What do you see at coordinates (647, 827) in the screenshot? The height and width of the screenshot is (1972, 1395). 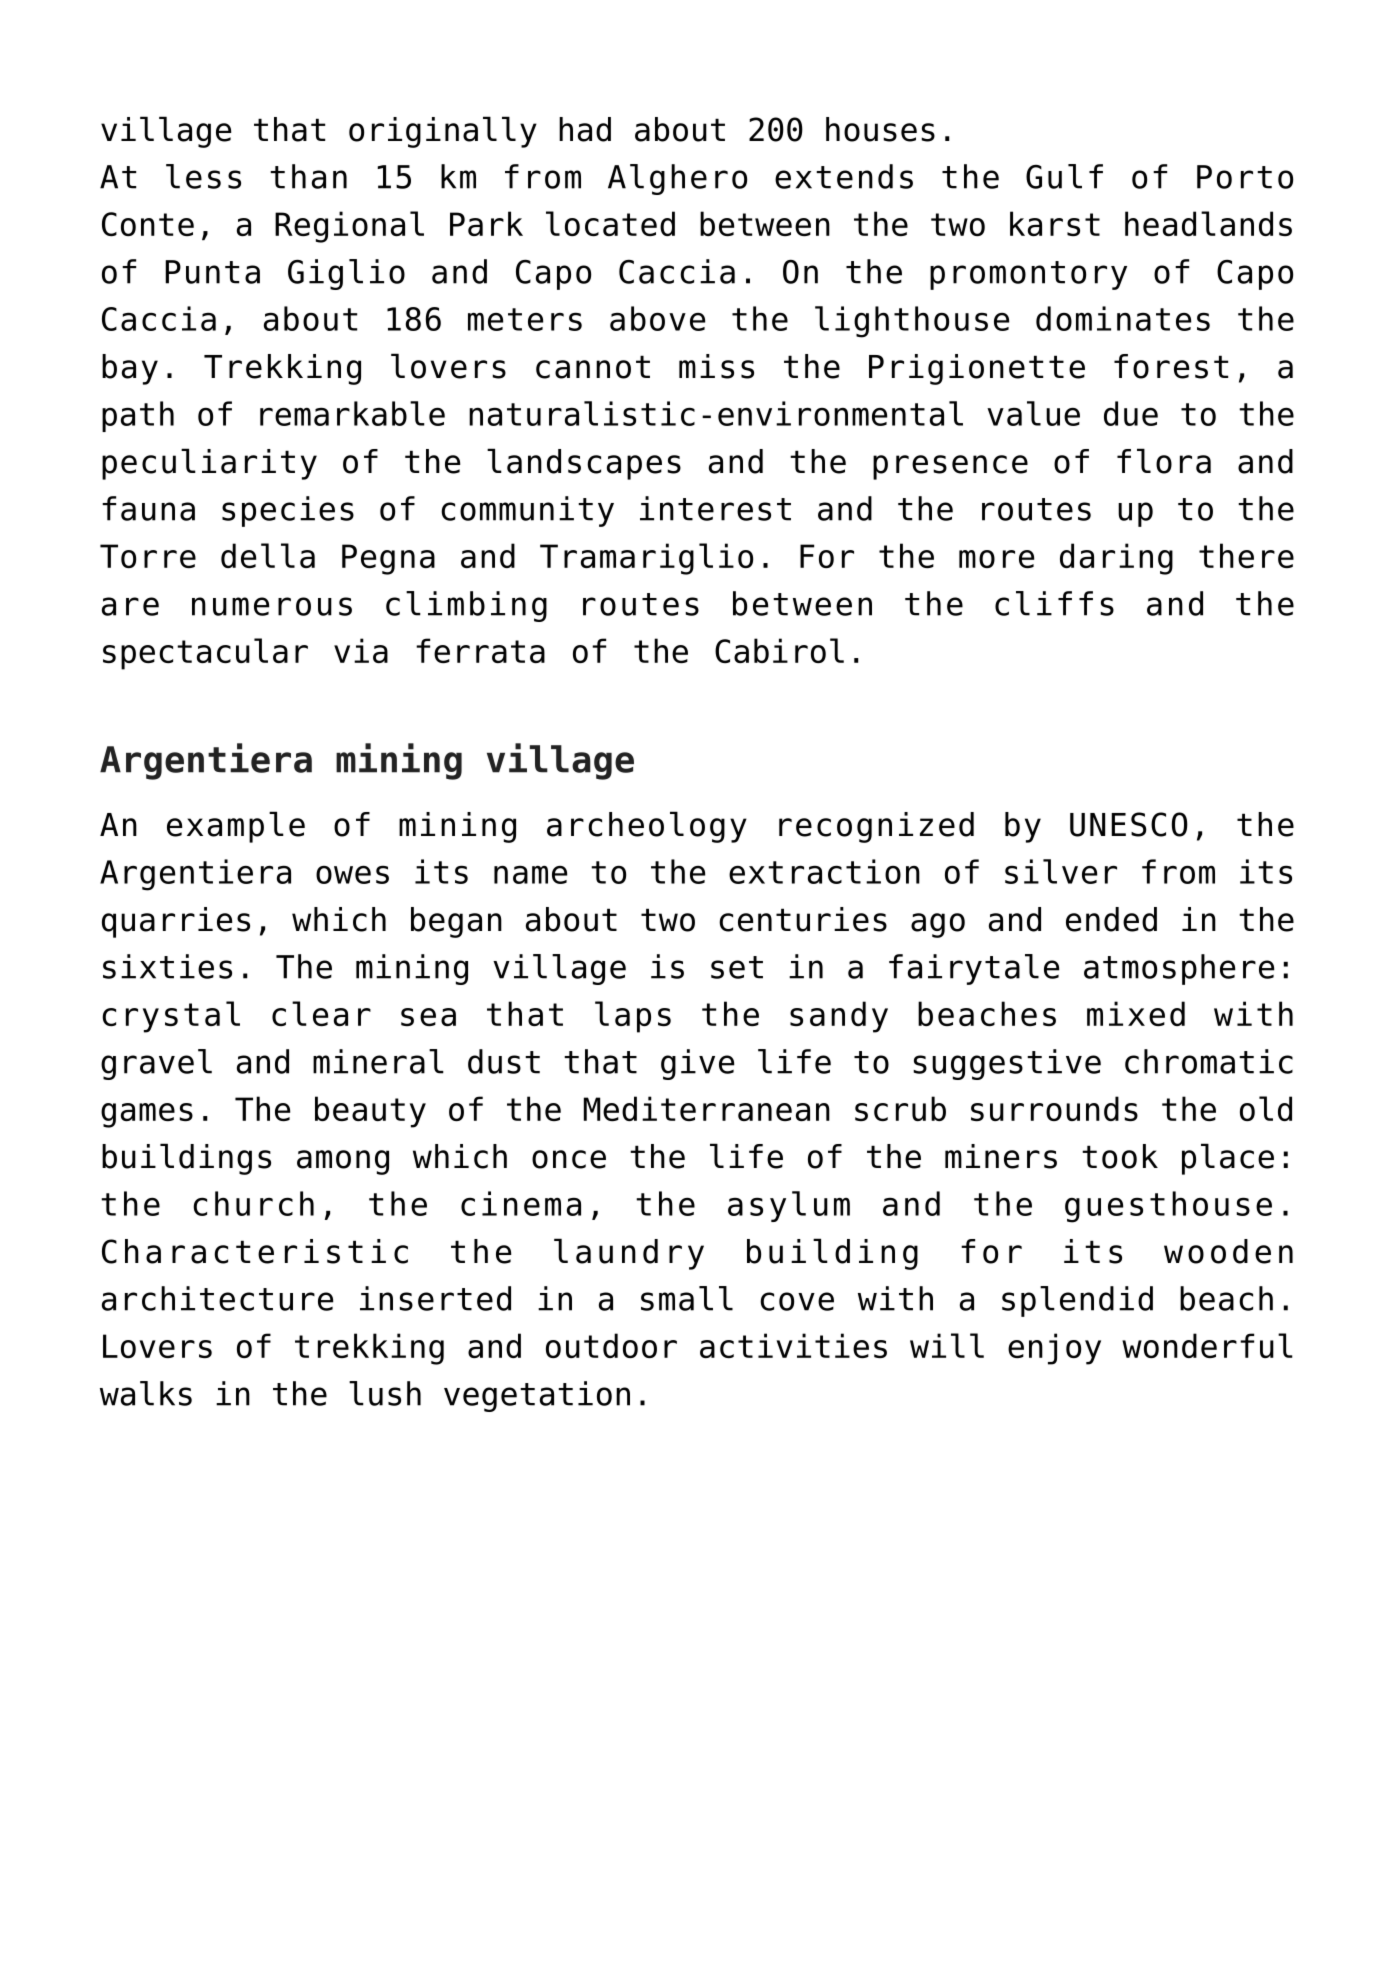 I see `archeology` at bounding box center [647, 827].
